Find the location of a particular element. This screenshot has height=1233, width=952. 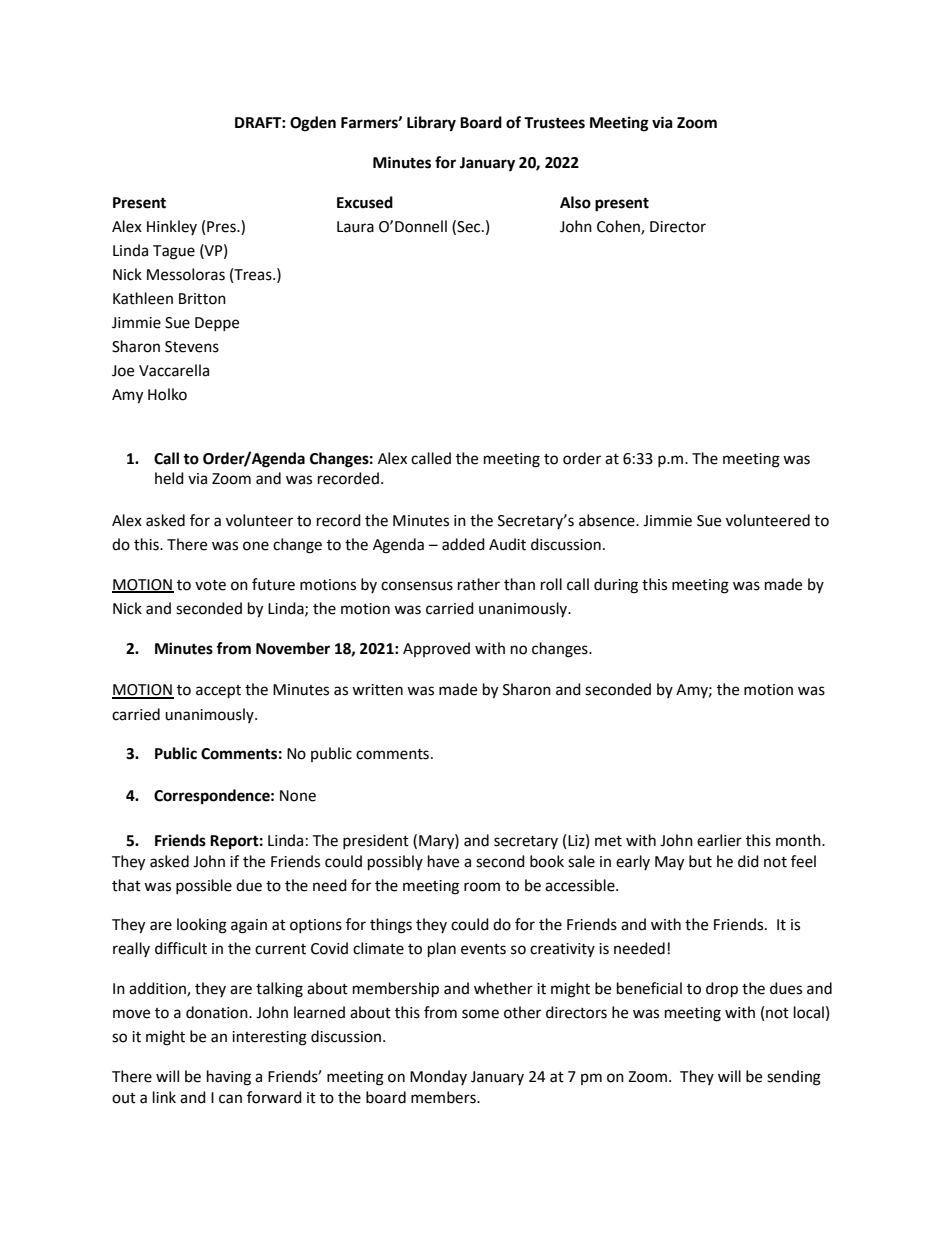

Hinkley is located at coordinates (172, 227).
